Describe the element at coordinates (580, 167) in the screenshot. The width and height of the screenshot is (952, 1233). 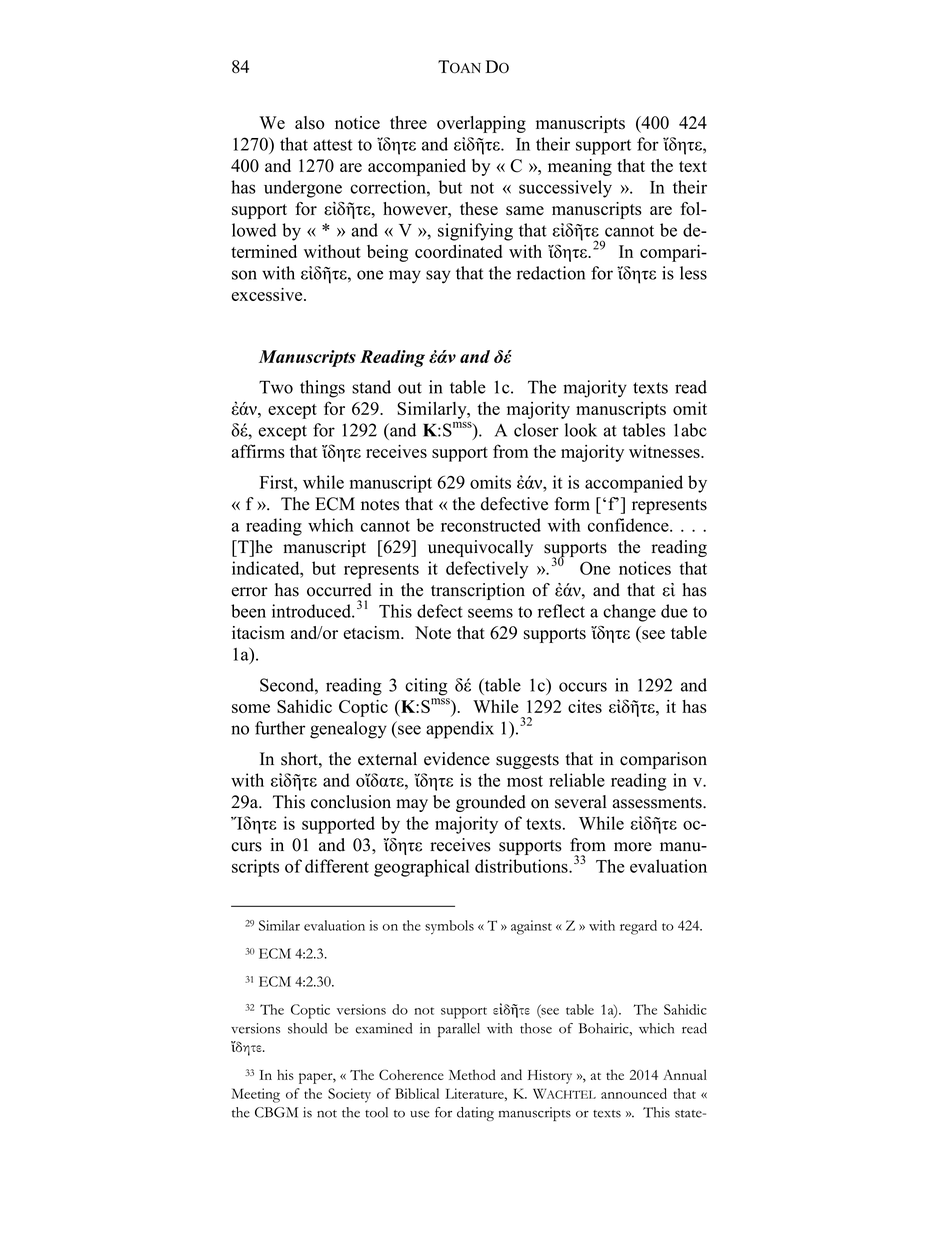
I see `meaning` at that location.
